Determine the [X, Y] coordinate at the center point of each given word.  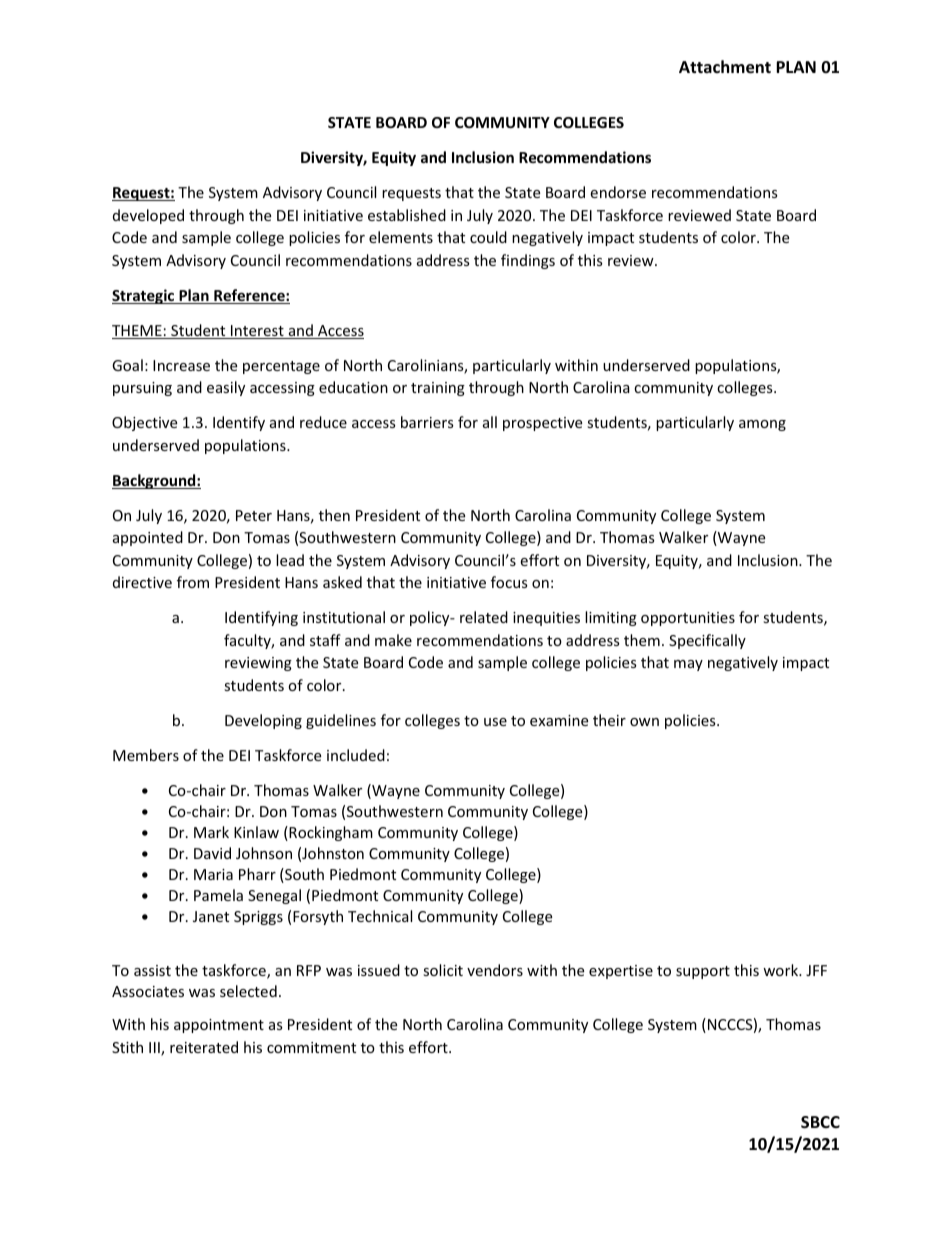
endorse [618, 192]
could [488, 237]
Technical [380, 916]
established [407, 215]
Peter [254, 515]
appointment [219, 1026]
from [193, 582]
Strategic [144, 296]
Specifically [707, 641]
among [762, 425]
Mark [211, 832]
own [644, 722]
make [393, 640]
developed [148, 216]
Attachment [725, 67]
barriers [427, 422]
